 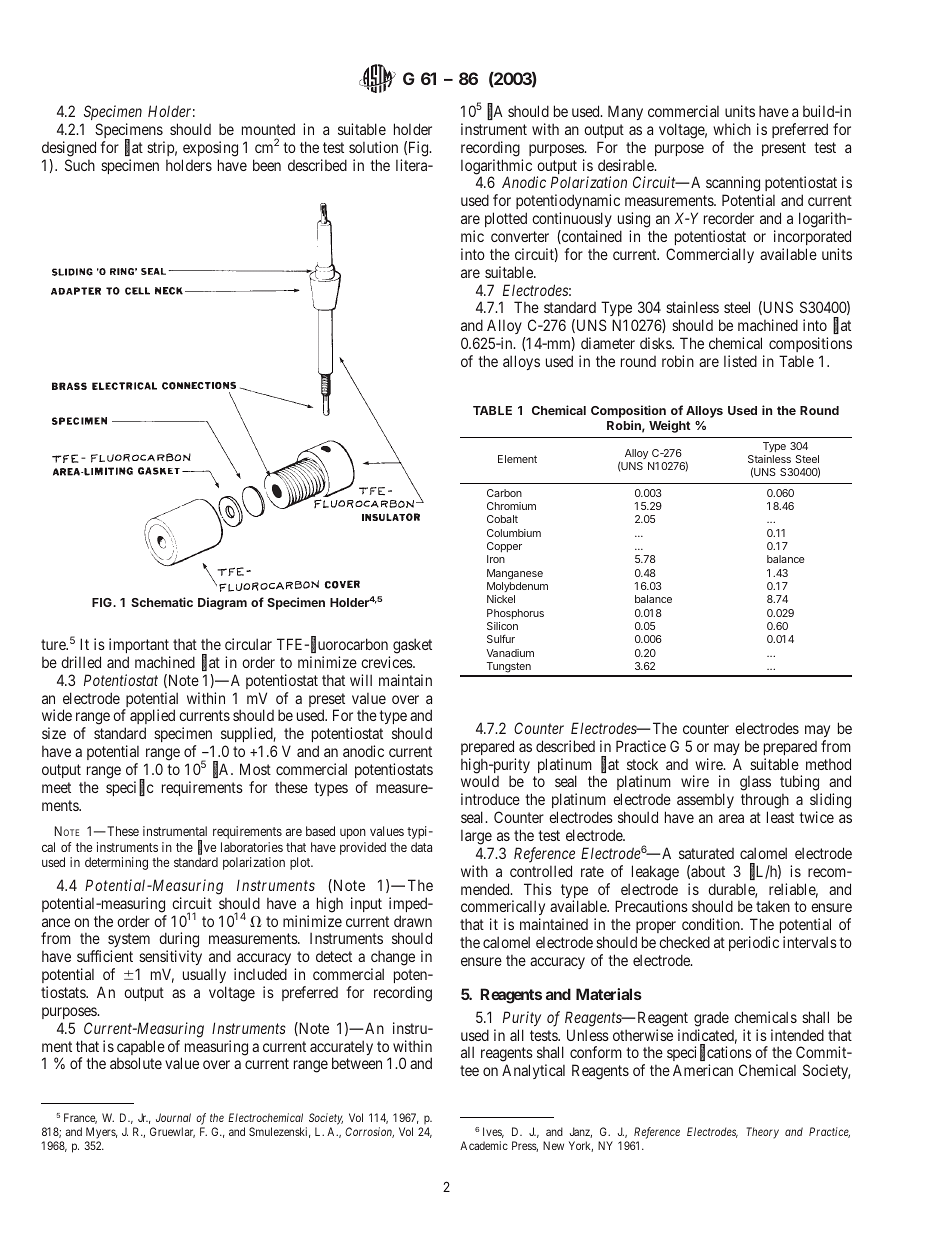 I want to click on which, so click(x=732, y=129).
